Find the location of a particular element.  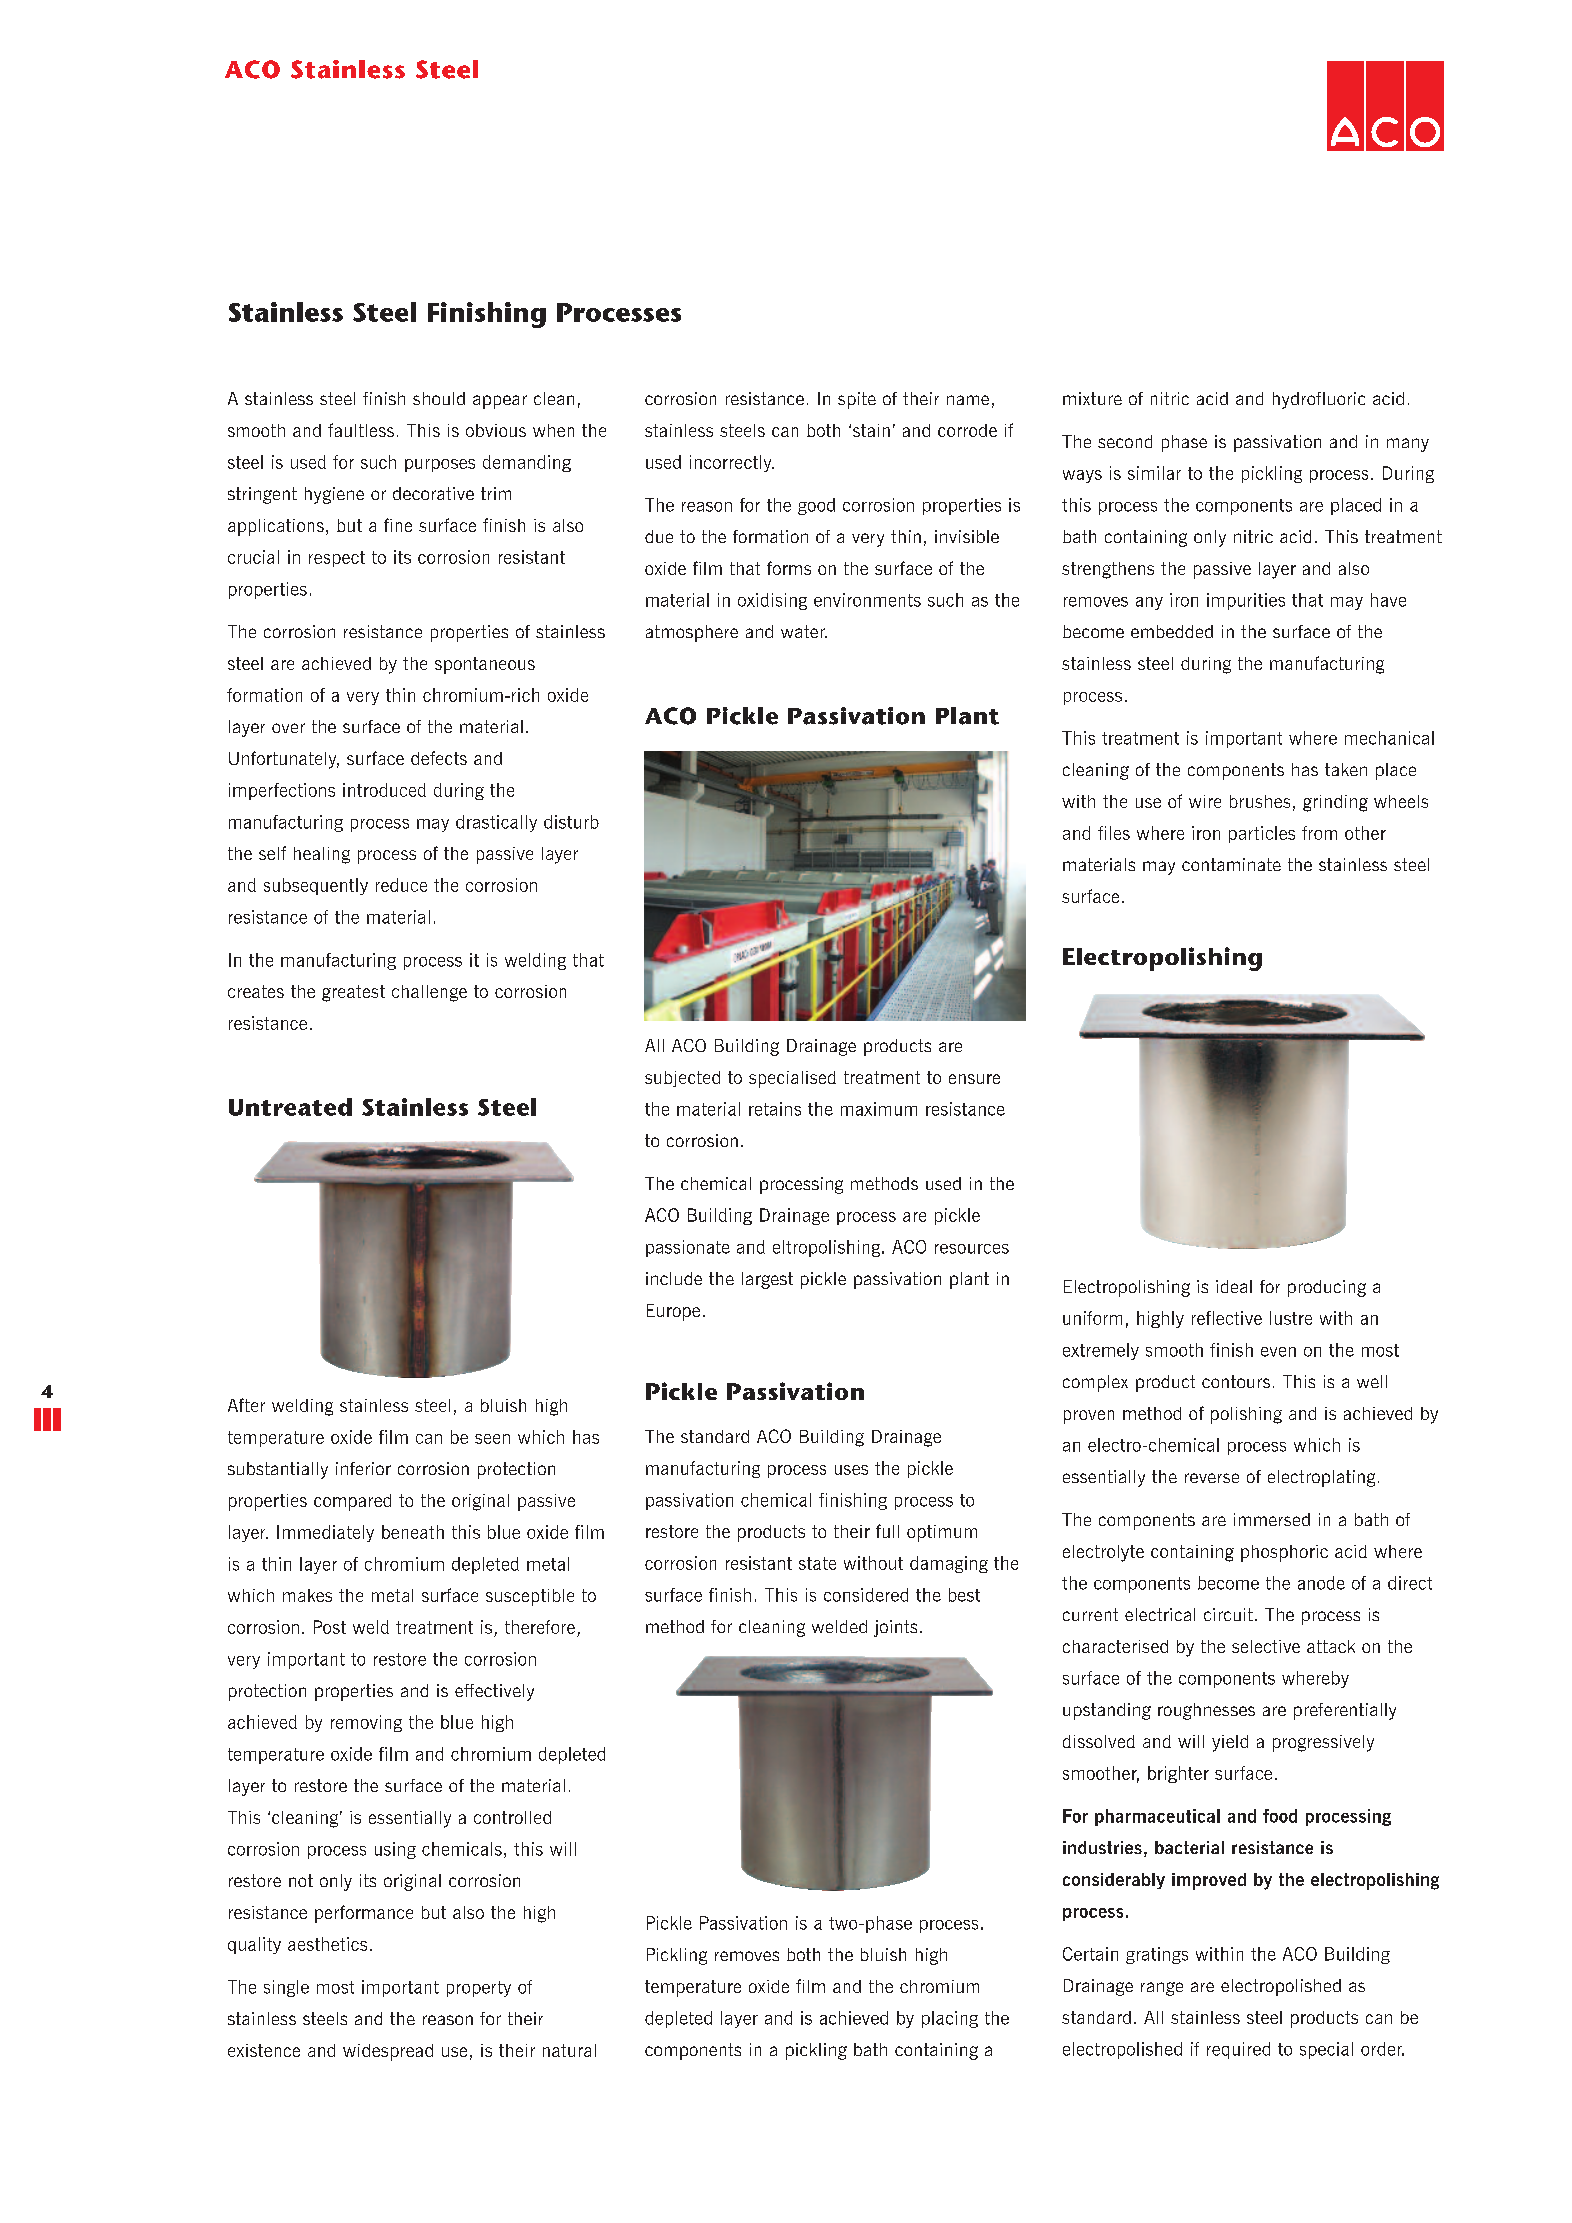

faultless is located at coordinates (361, 430).
